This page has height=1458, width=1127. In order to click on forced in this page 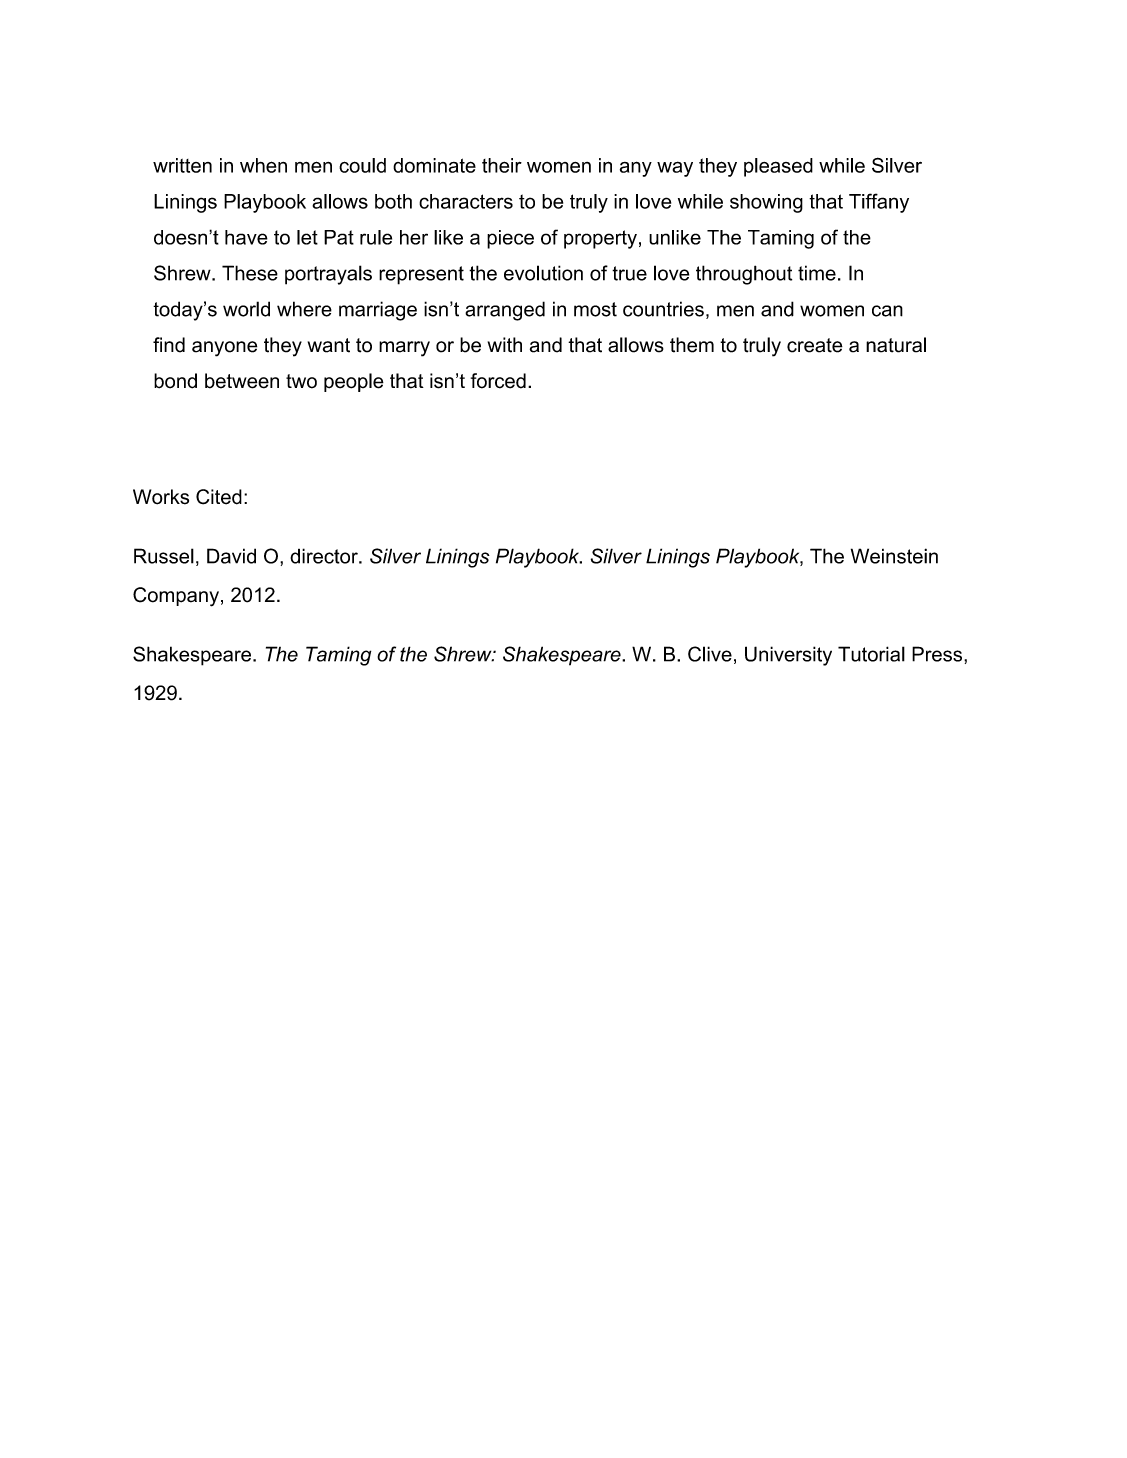, I will do `click(498, 381)`.
